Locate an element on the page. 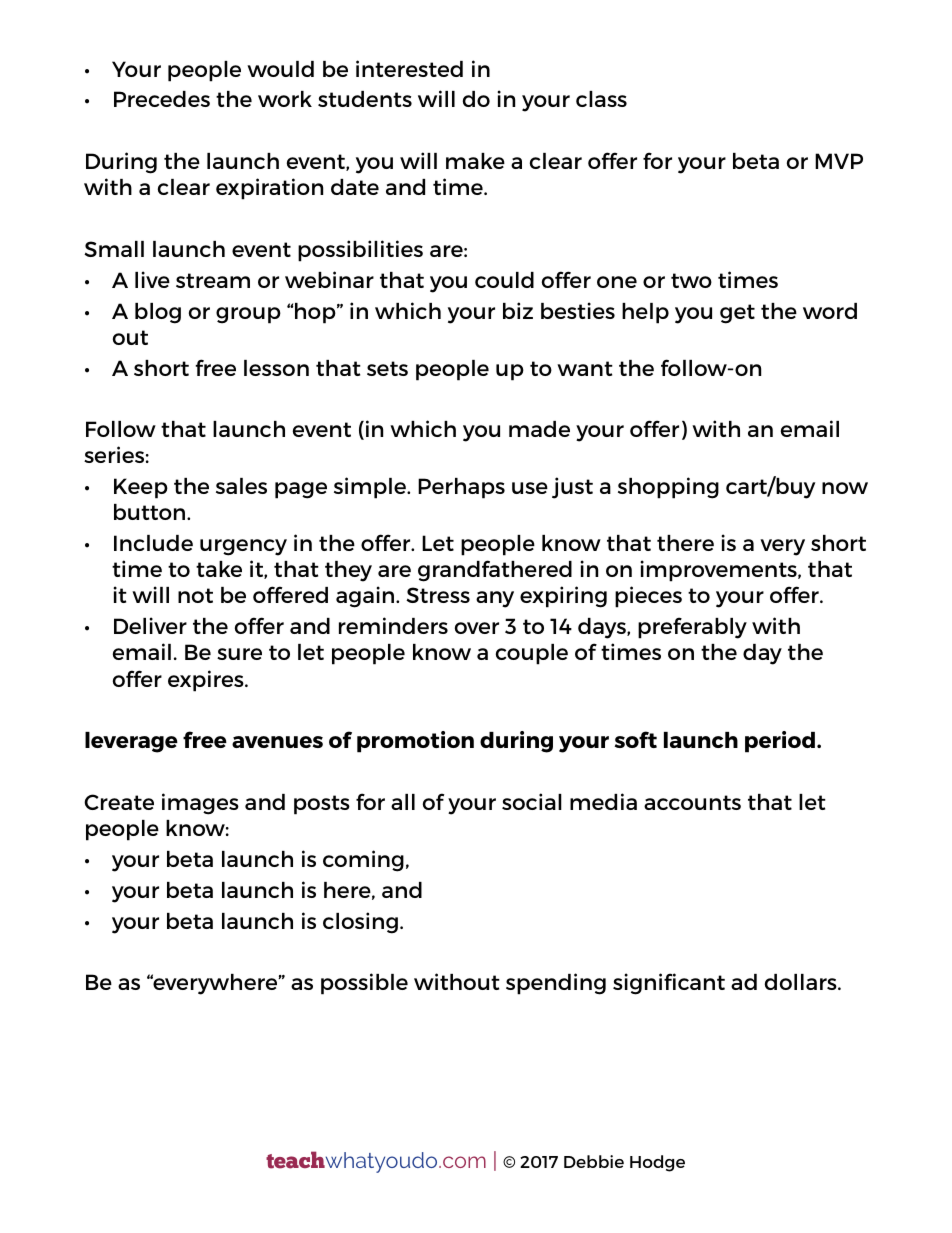  make is located at coordinates (475, 161).
